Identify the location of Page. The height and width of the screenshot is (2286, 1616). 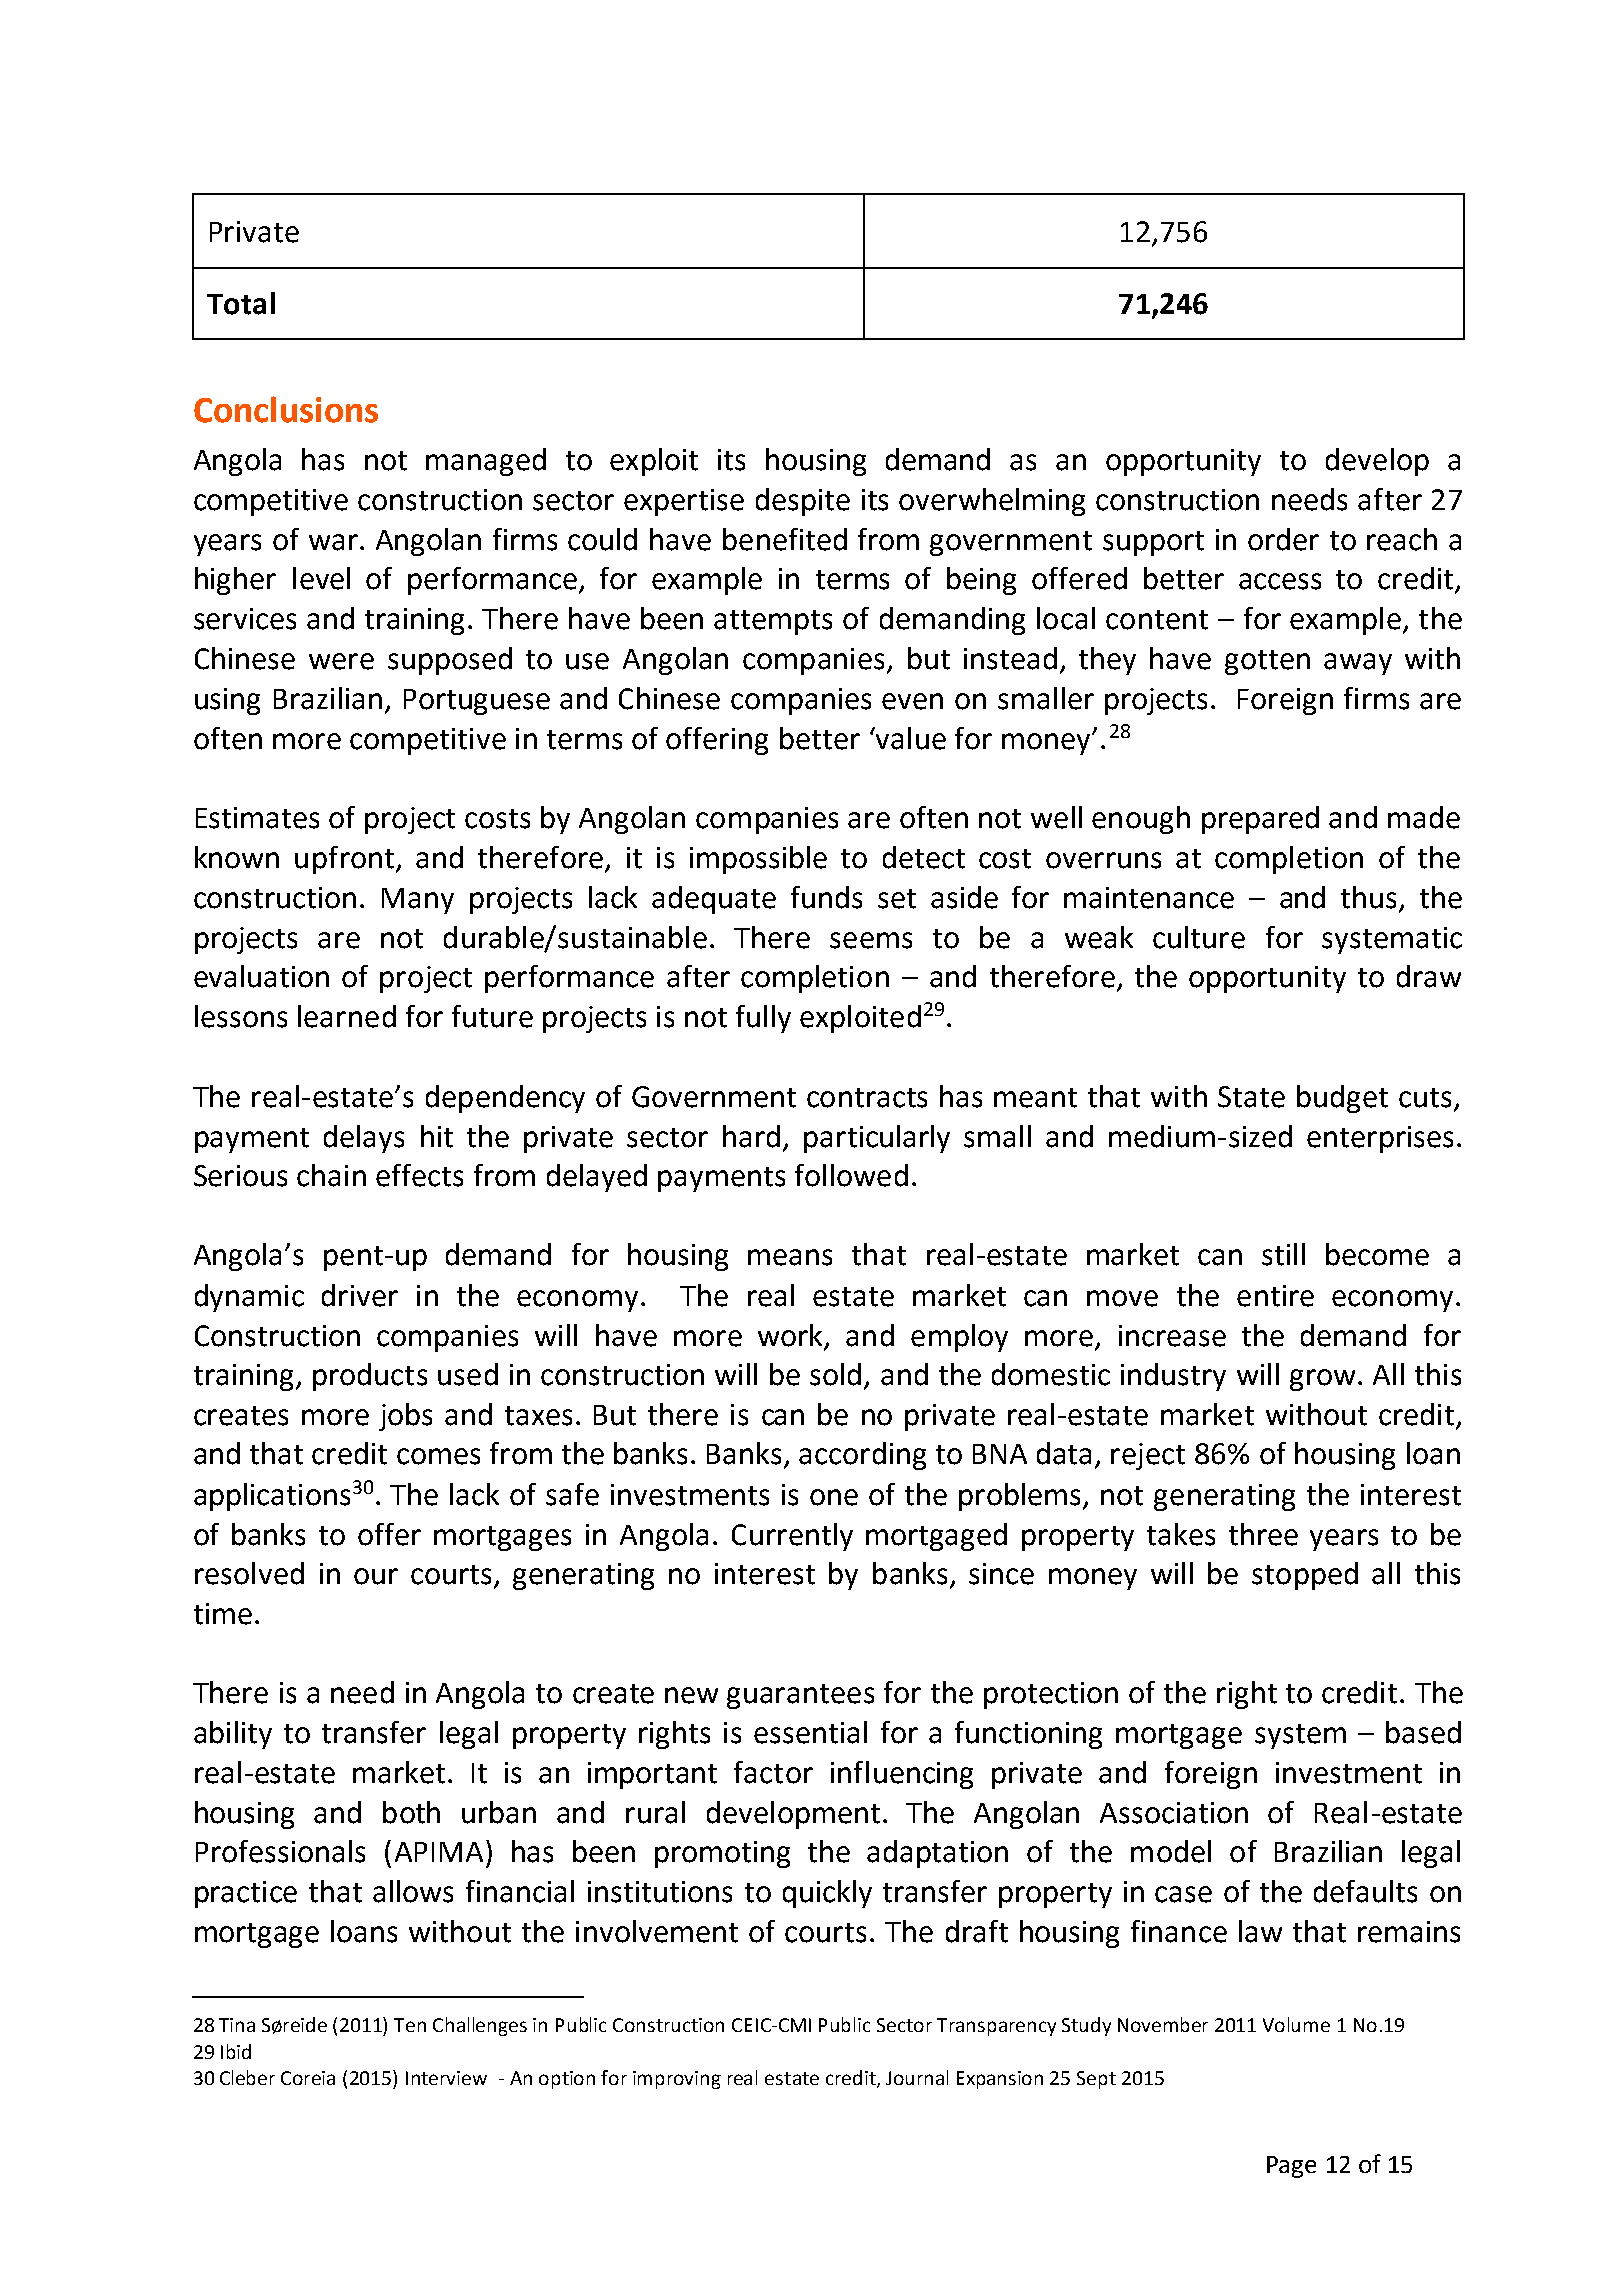
(1291, 2167).
